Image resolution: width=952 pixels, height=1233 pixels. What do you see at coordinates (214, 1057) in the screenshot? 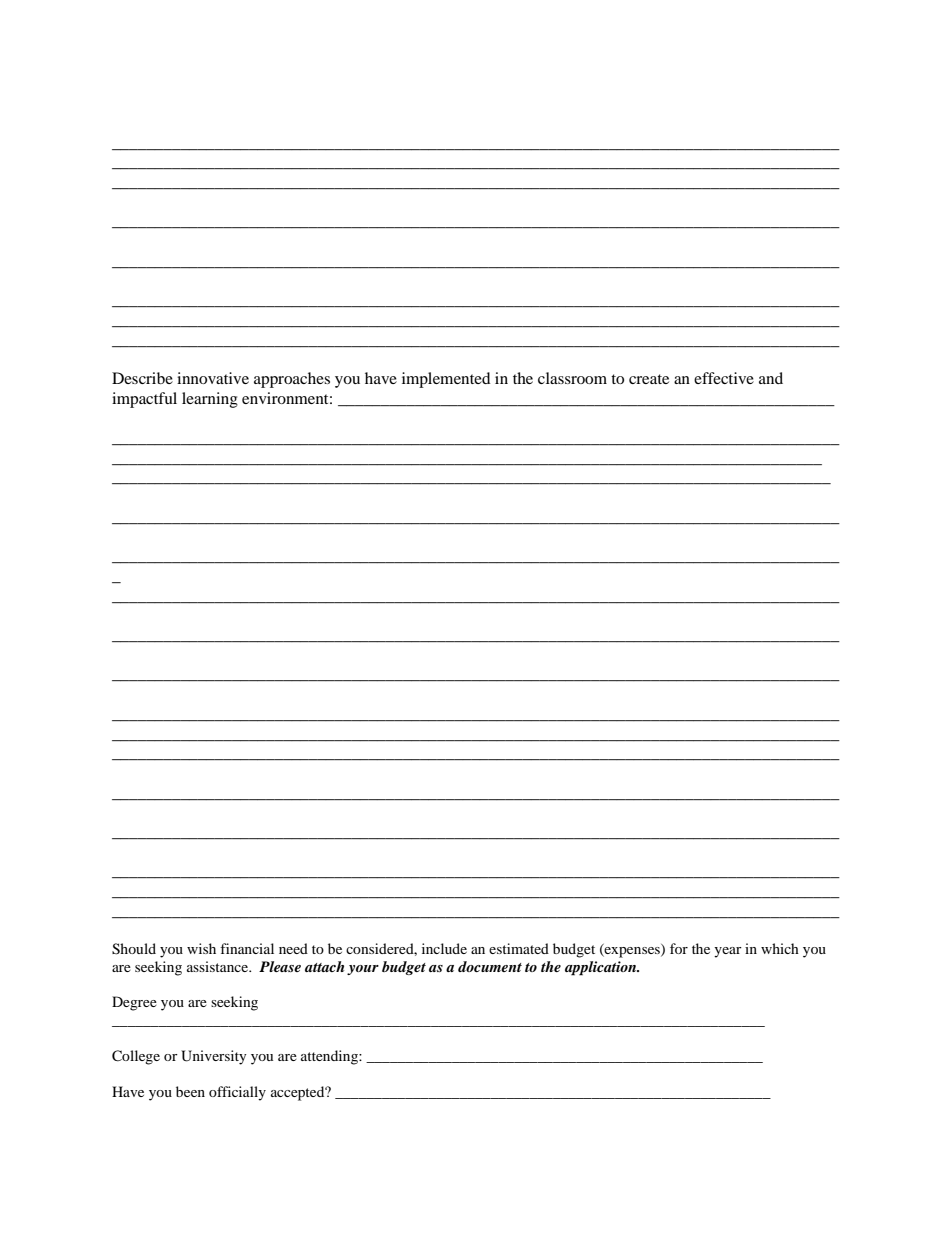
I see `University` at bounding box center [214, 1057].
